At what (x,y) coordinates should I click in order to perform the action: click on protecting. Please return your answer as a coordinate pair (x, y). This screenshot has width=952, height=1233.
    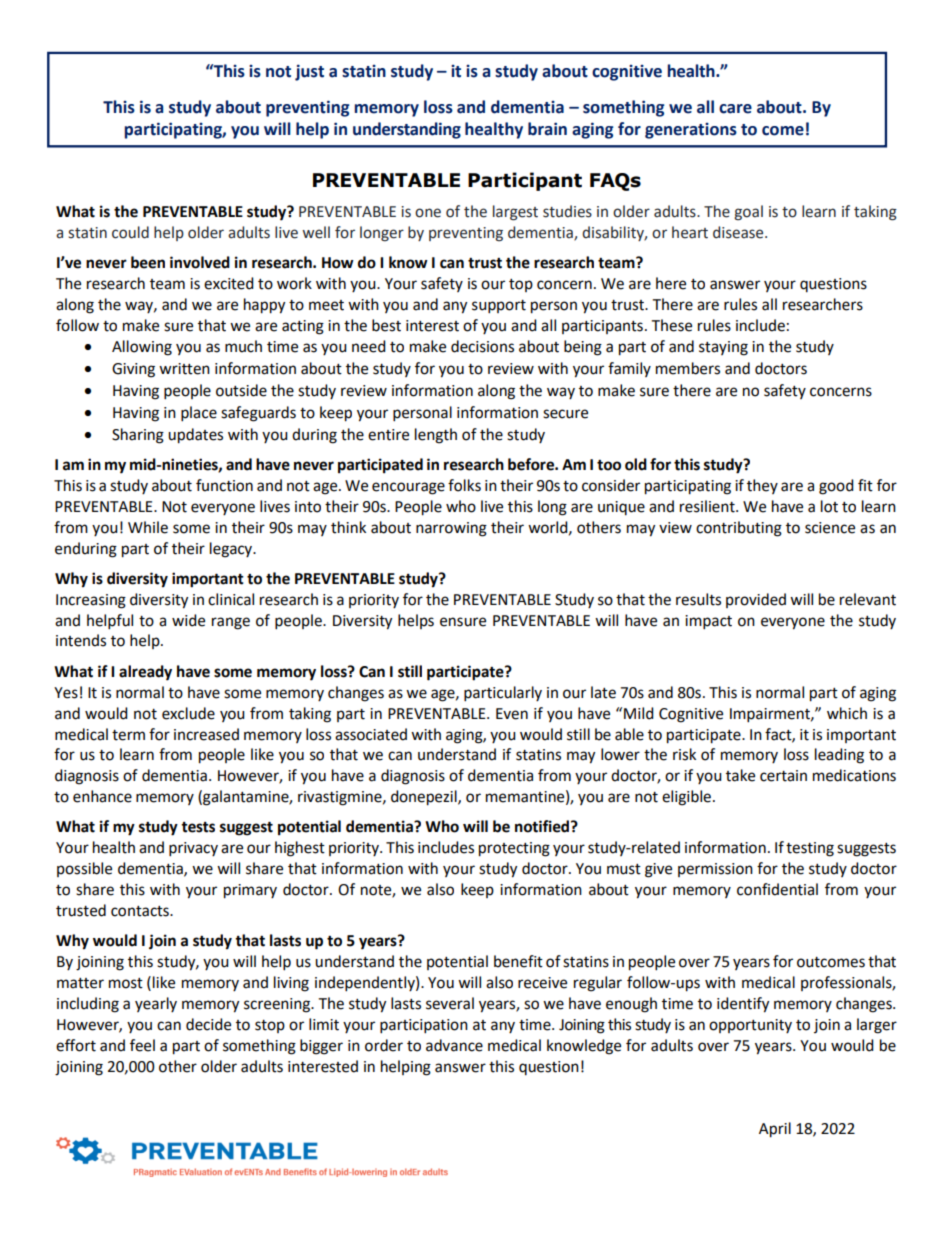
    Looking at the image, I should click on (514, 849).
